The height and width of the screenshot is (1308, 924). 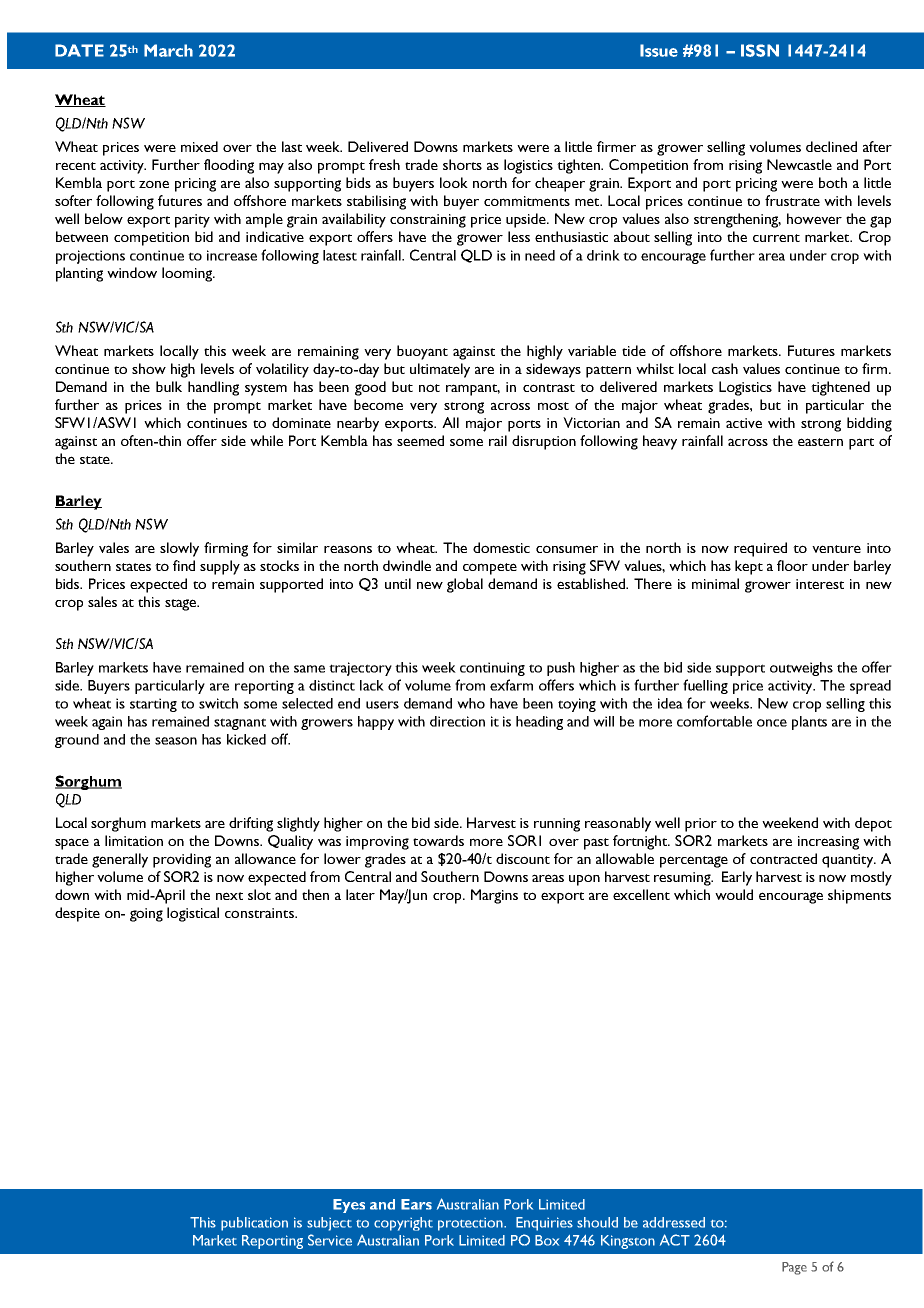 What do you see at coordinates (462, 164) in the screenshot?
I see `shorts` at bounding box center [462, 164].
